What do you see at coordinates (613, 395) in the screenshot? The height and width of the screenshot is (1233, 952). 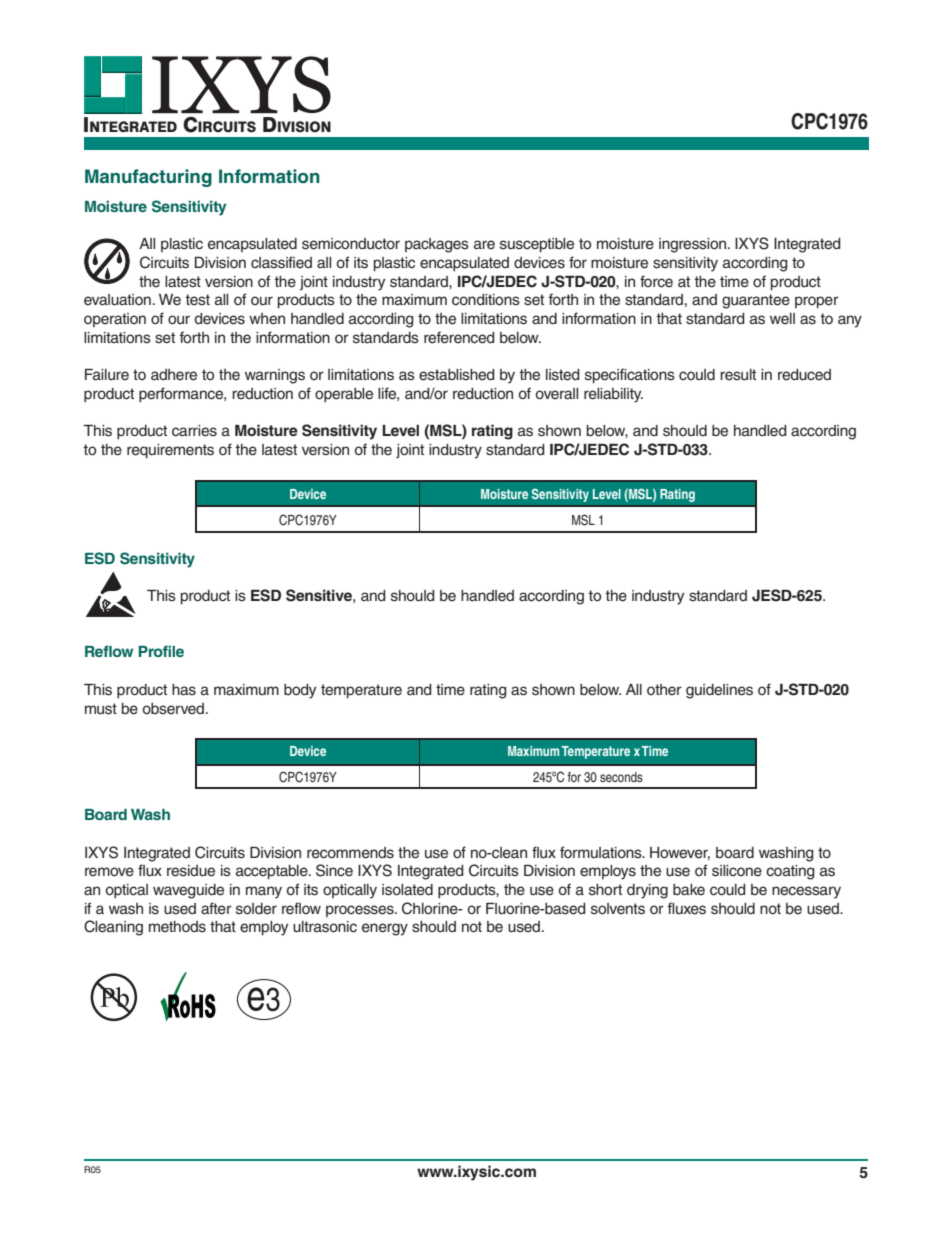 I see `reliability` at bounding box center [613, 395].
